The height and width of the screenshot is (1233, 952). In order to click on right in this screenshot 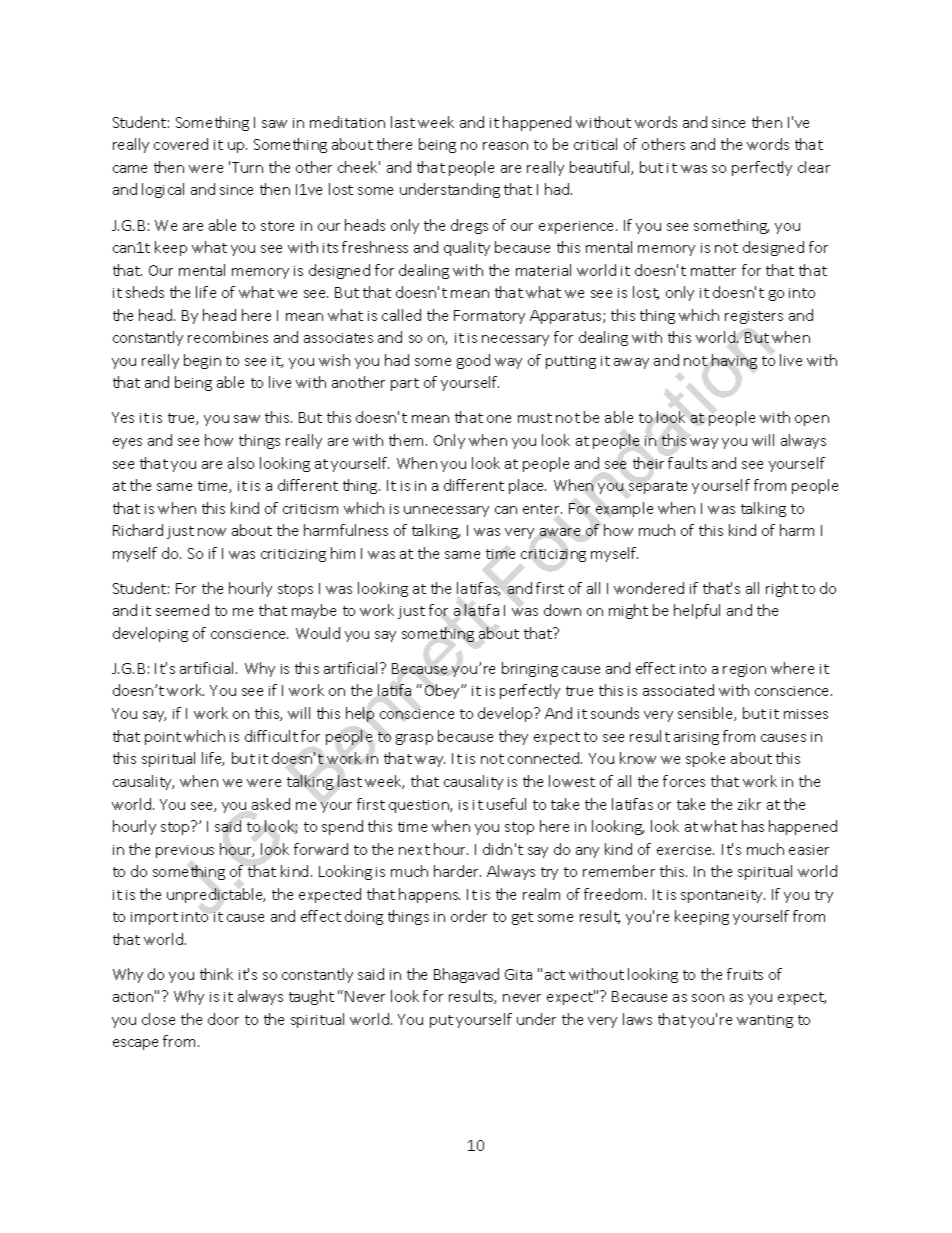, I will do `click(782, 589)`.
